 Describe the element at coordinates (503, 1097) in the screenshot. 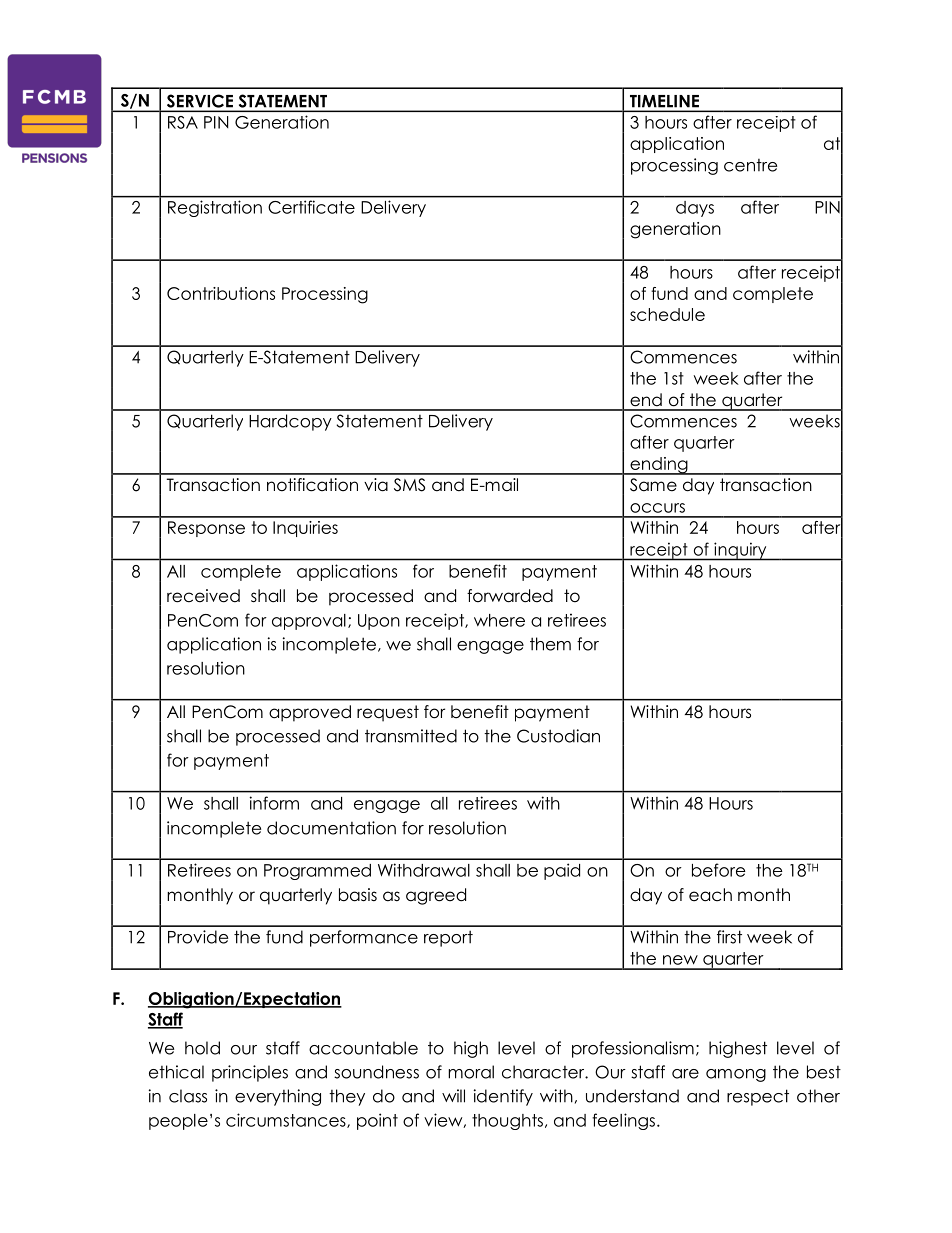

I see `identify` at that location.
